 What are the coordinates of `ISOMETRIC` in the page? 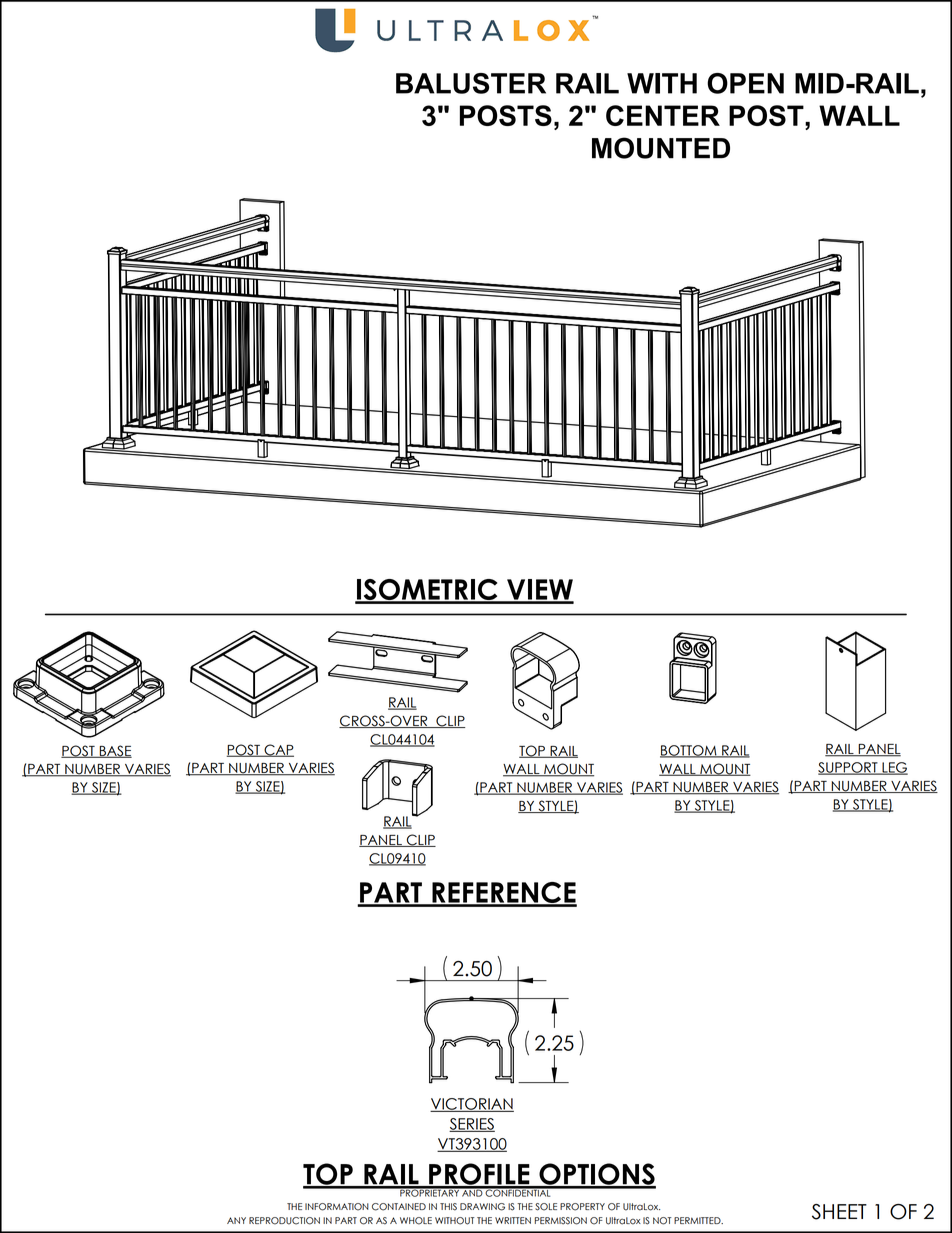 It's located at (427, 591).
